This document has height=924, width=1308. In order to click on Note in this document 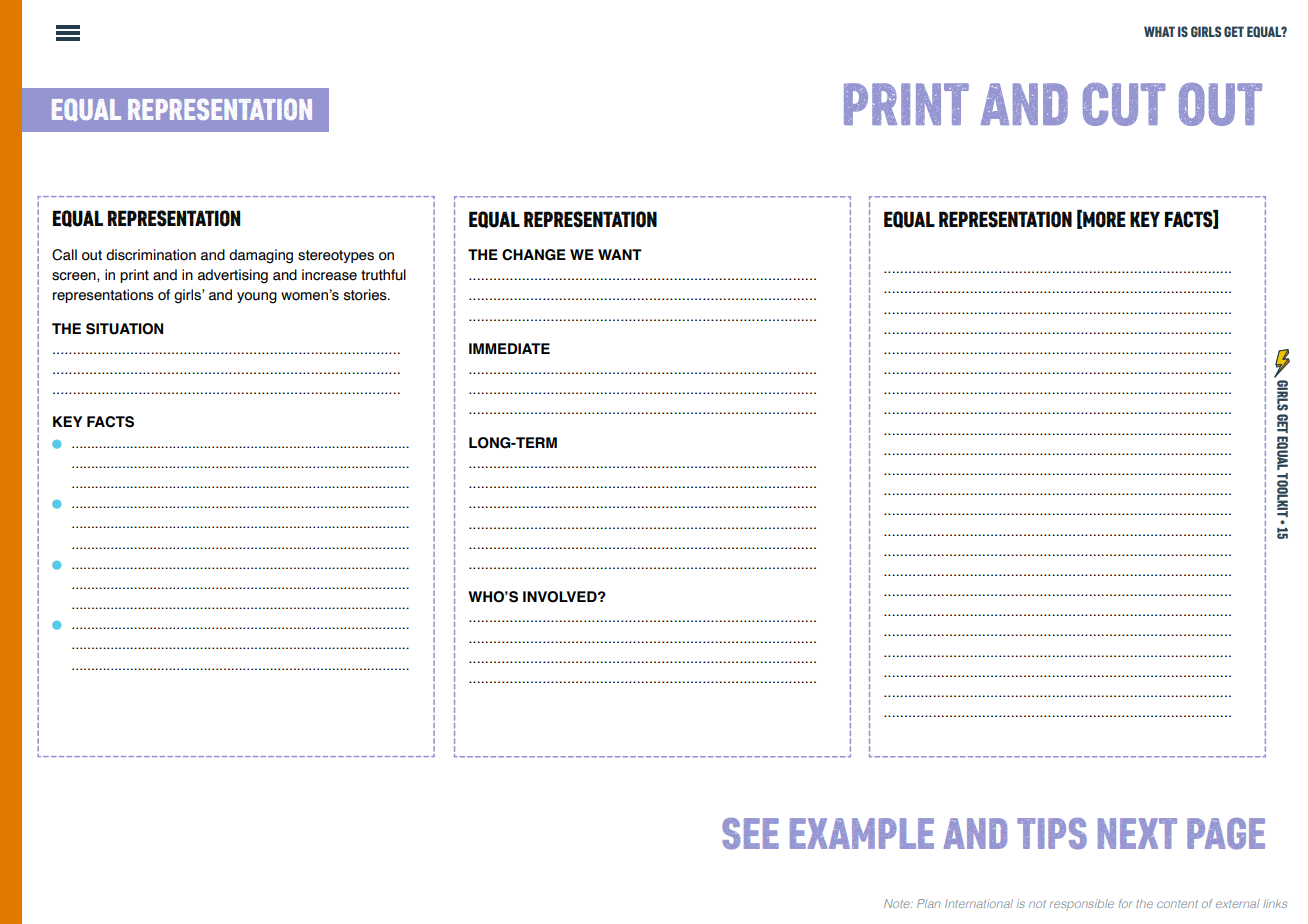, I will do `click(898, 903)`.
